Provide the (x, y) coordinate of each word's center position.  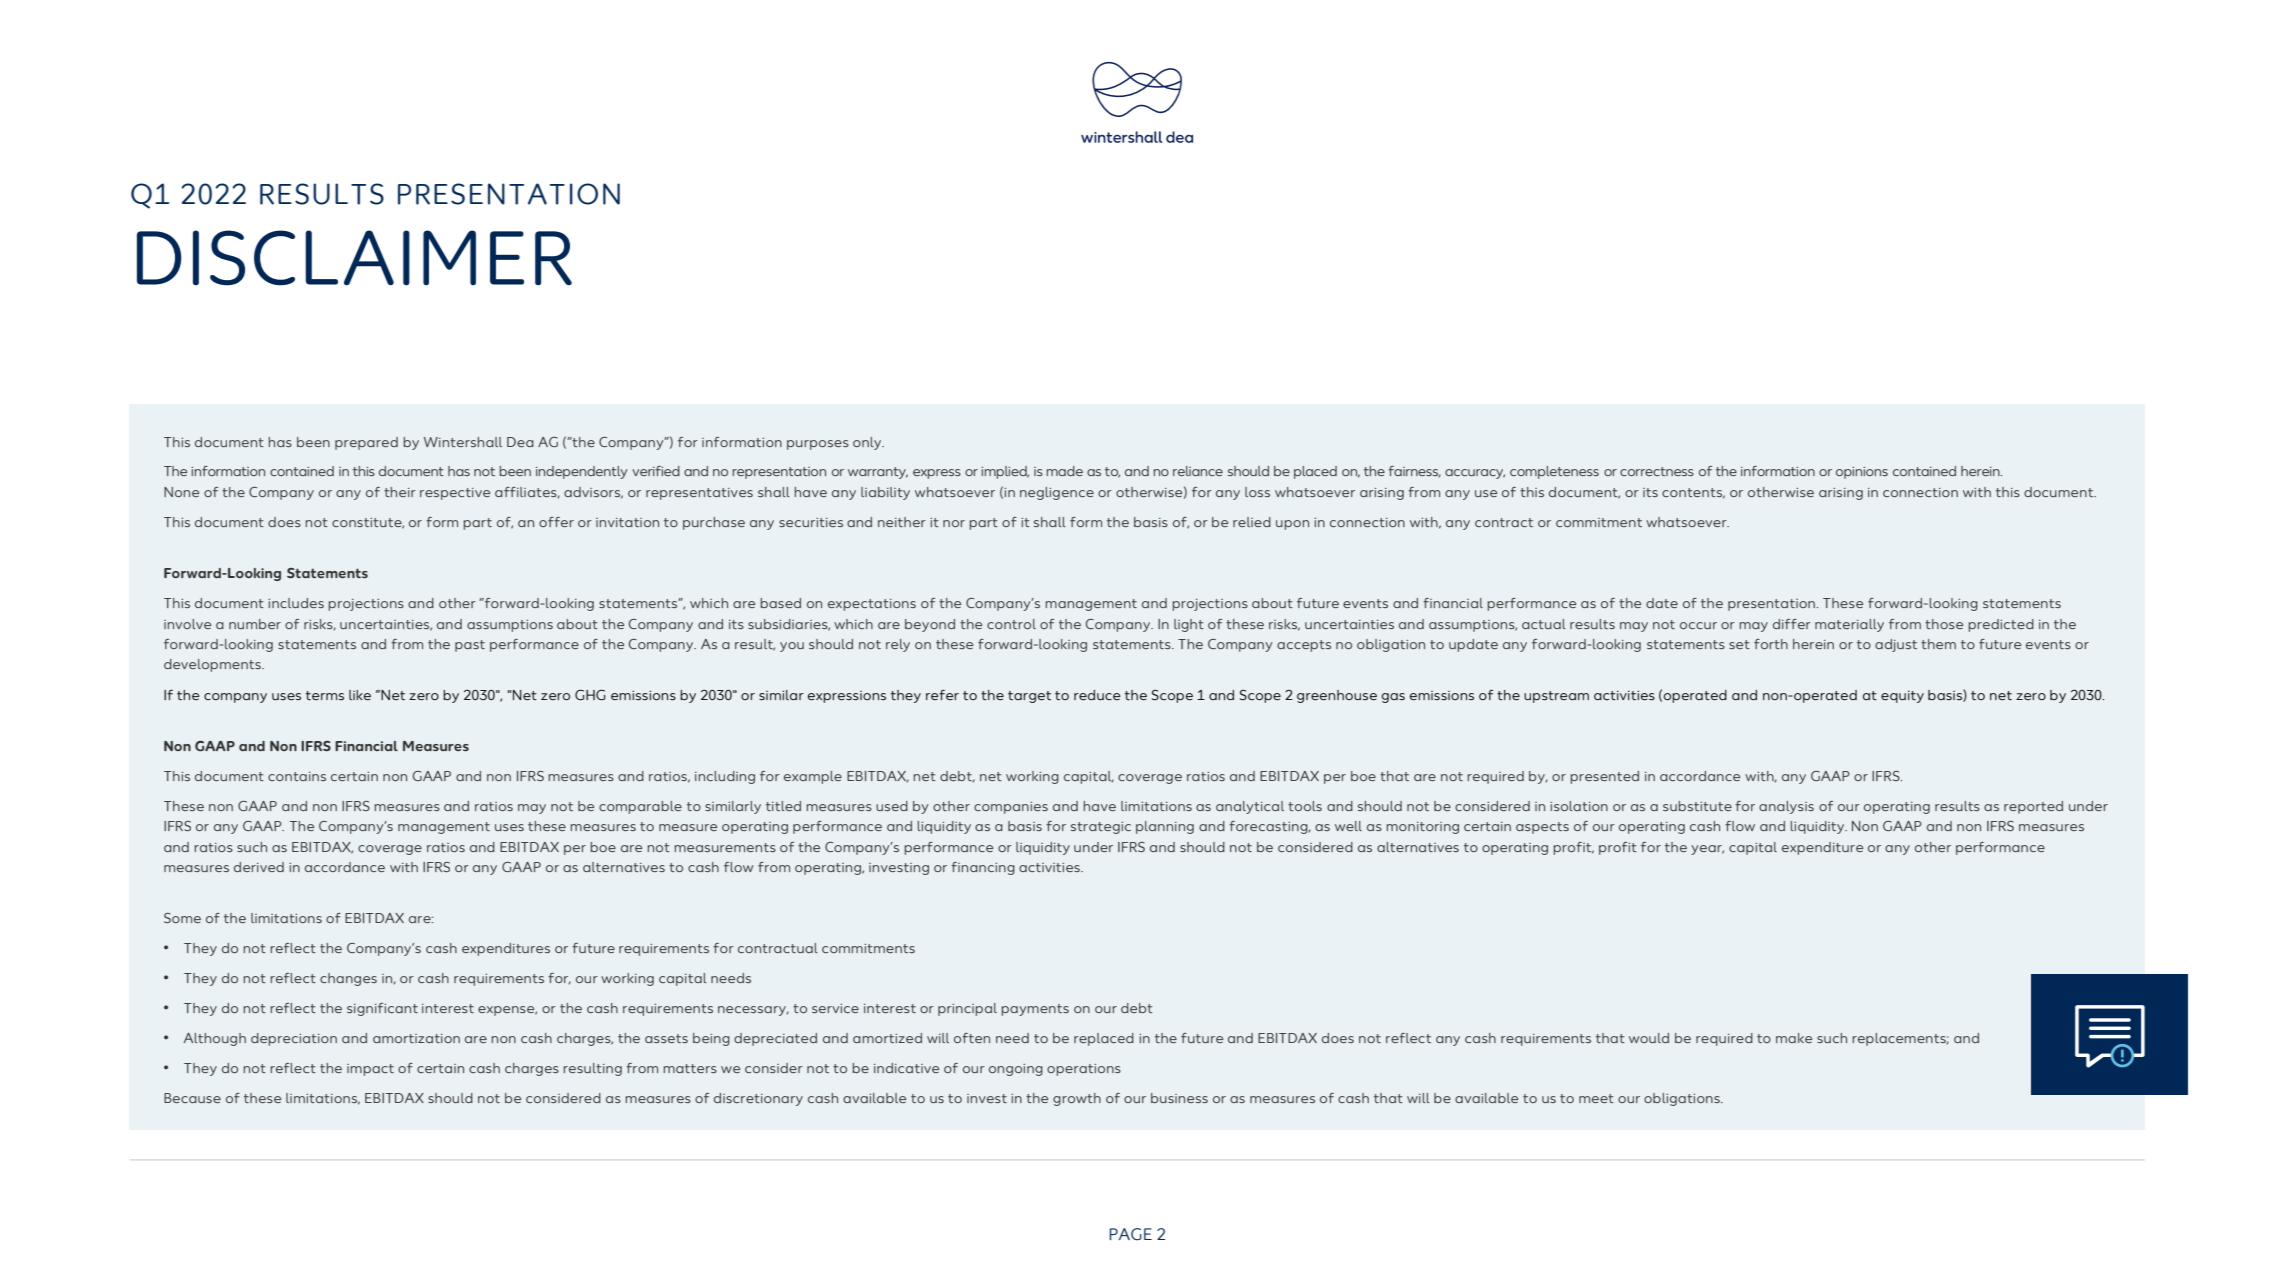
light (1189, 625)
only (868, 443)
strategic (1101, 828)
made (1064, 471)
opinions (1862, 473)
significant (382, 1009)
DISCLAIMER (354, 258)
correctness (1657, 471)
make (1794, 1038)
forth (1771, 644)
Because (192, 1098)
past (470, 646)
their (400, 492)
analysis (1786, 807)
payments (1035, 1010)
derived (259, 867)
